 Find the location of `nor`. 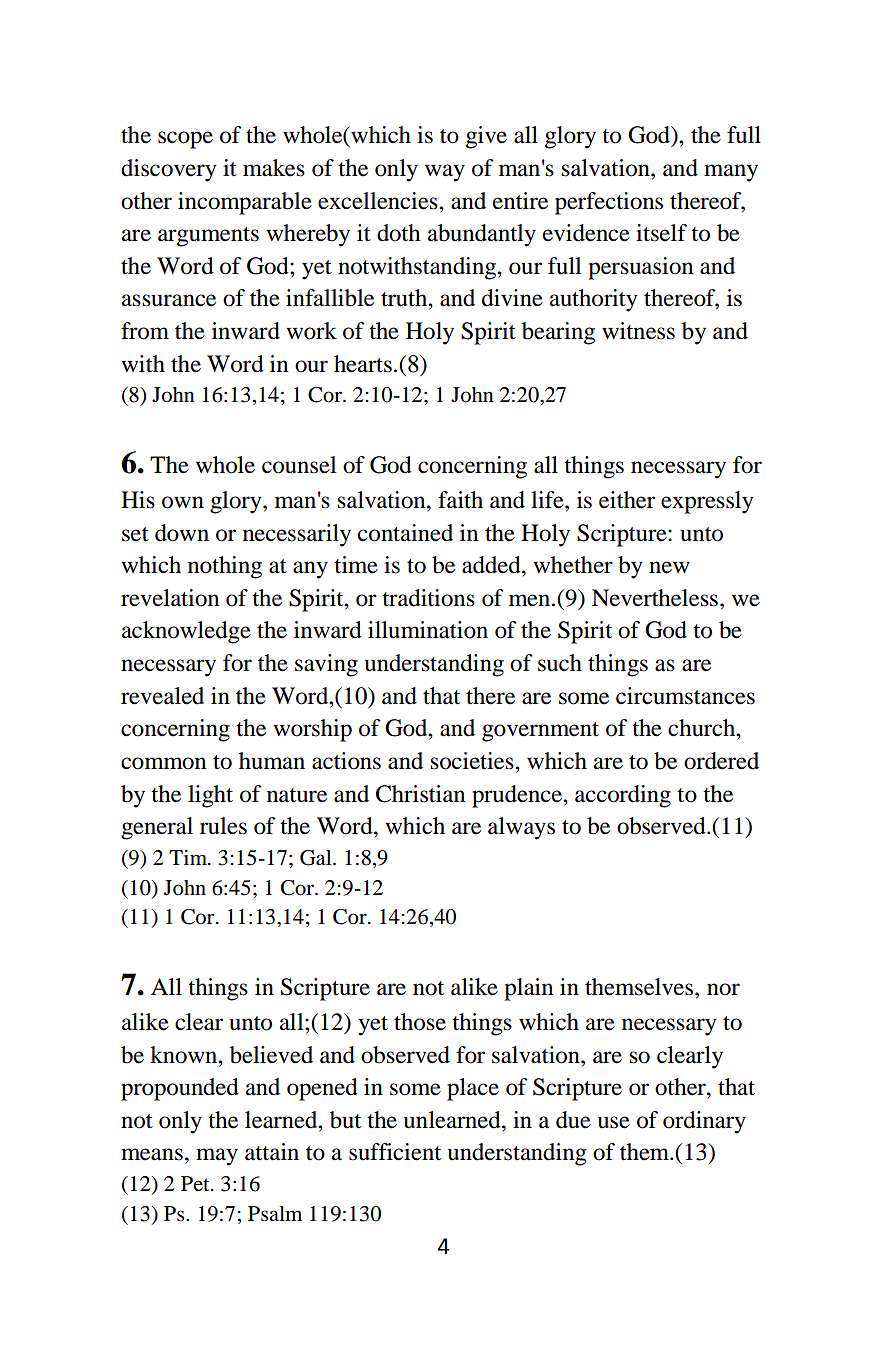

nor is located at coordinates (723, 989).
